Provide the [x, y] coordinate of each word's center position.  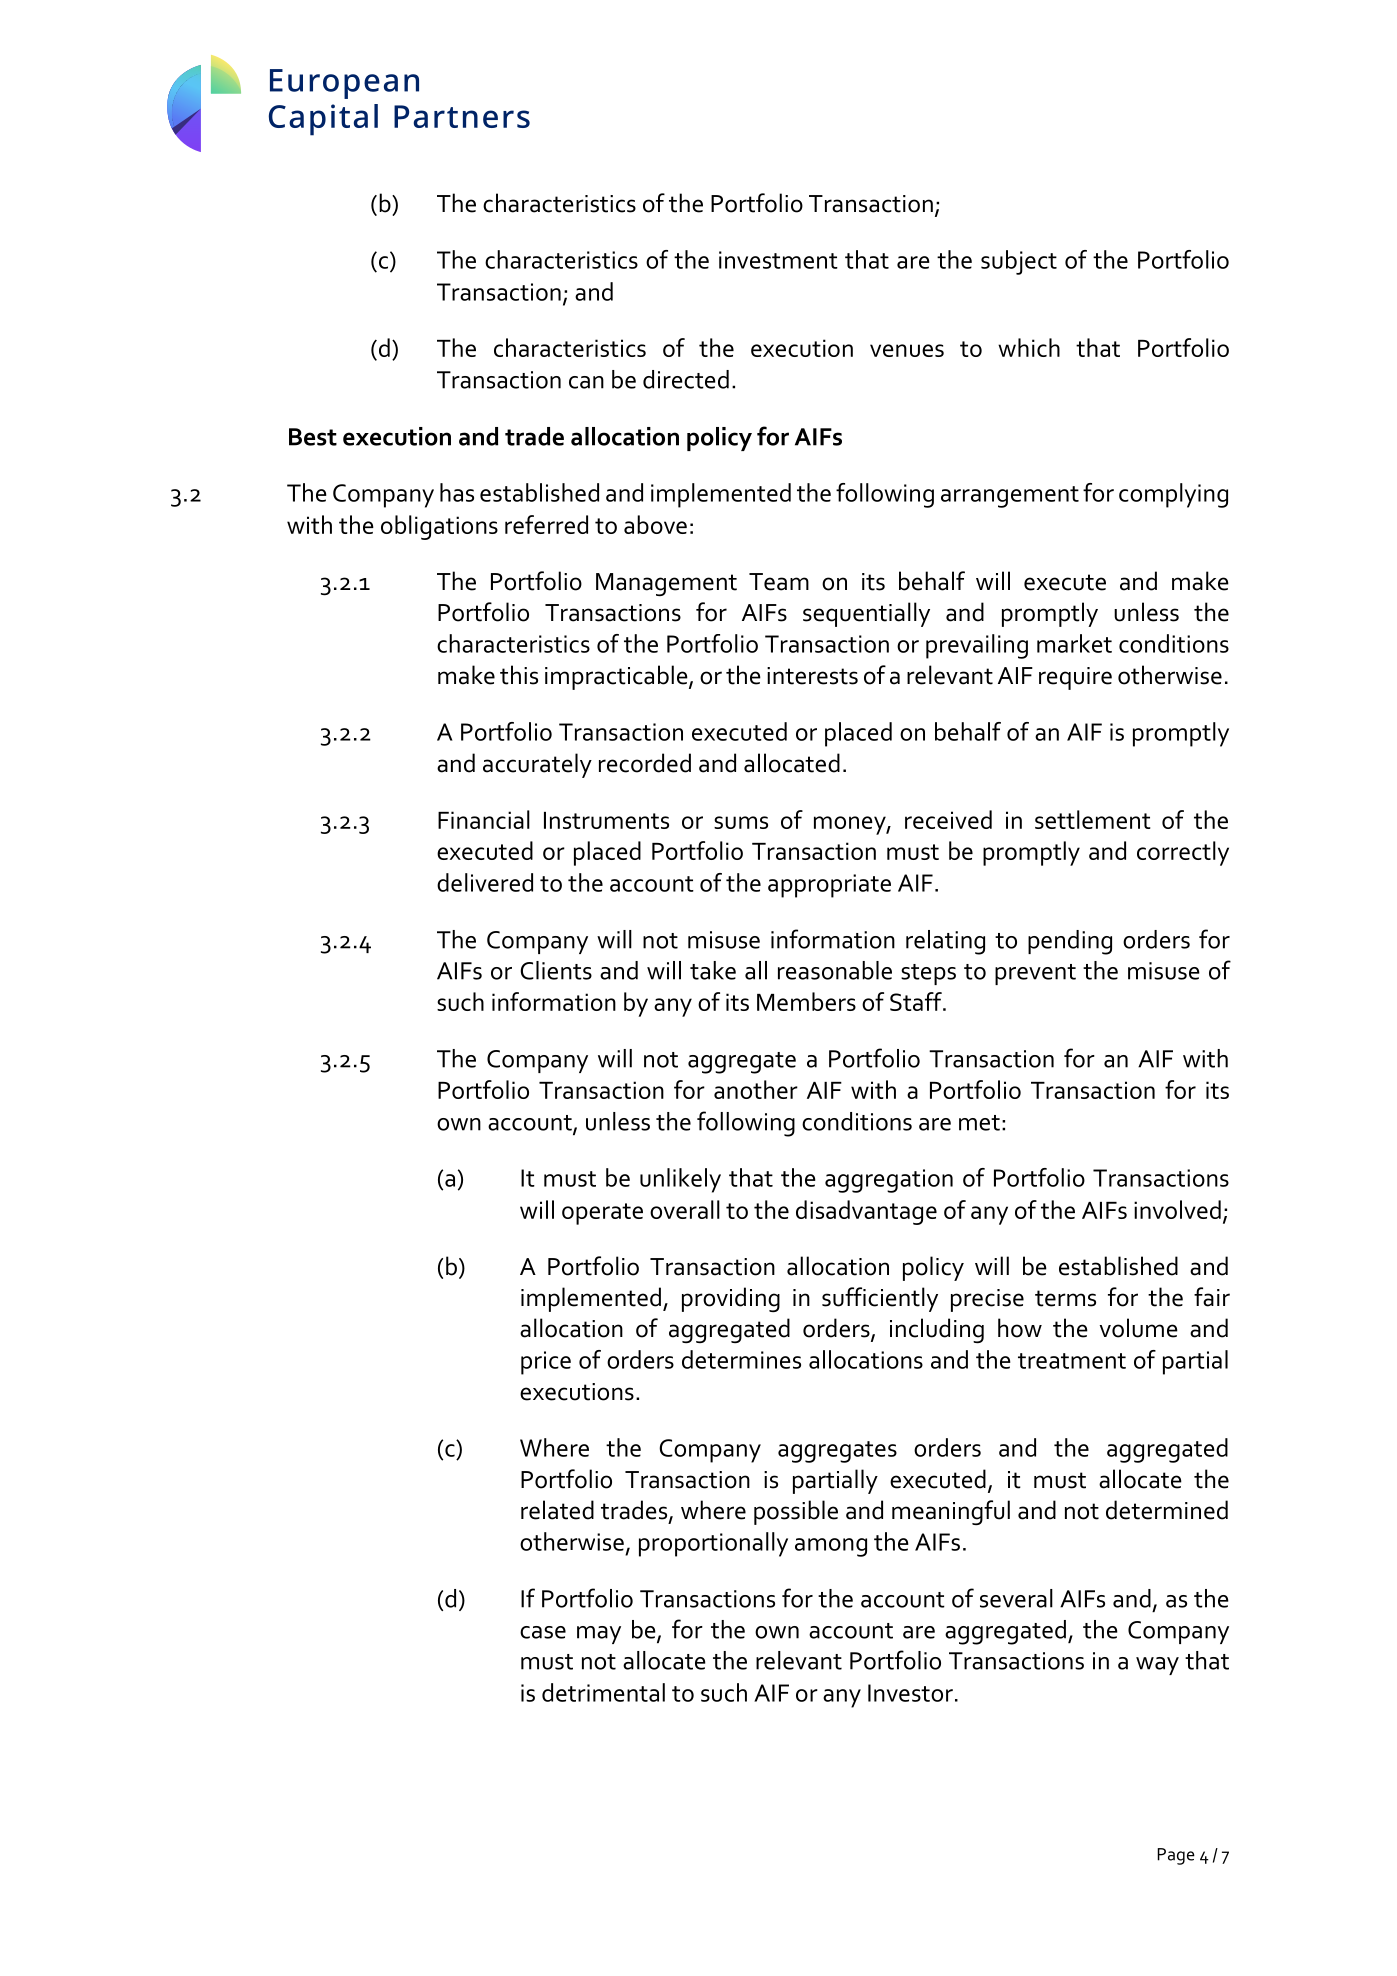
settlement [1093, 819]
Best [313, 437]
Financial [484, 819]
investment [778, 260]
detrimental [603, 1692]
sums [741, 822]
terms [1065, 1298]
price [546, 1363]
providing [731, 1299]
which [1029, 347]
